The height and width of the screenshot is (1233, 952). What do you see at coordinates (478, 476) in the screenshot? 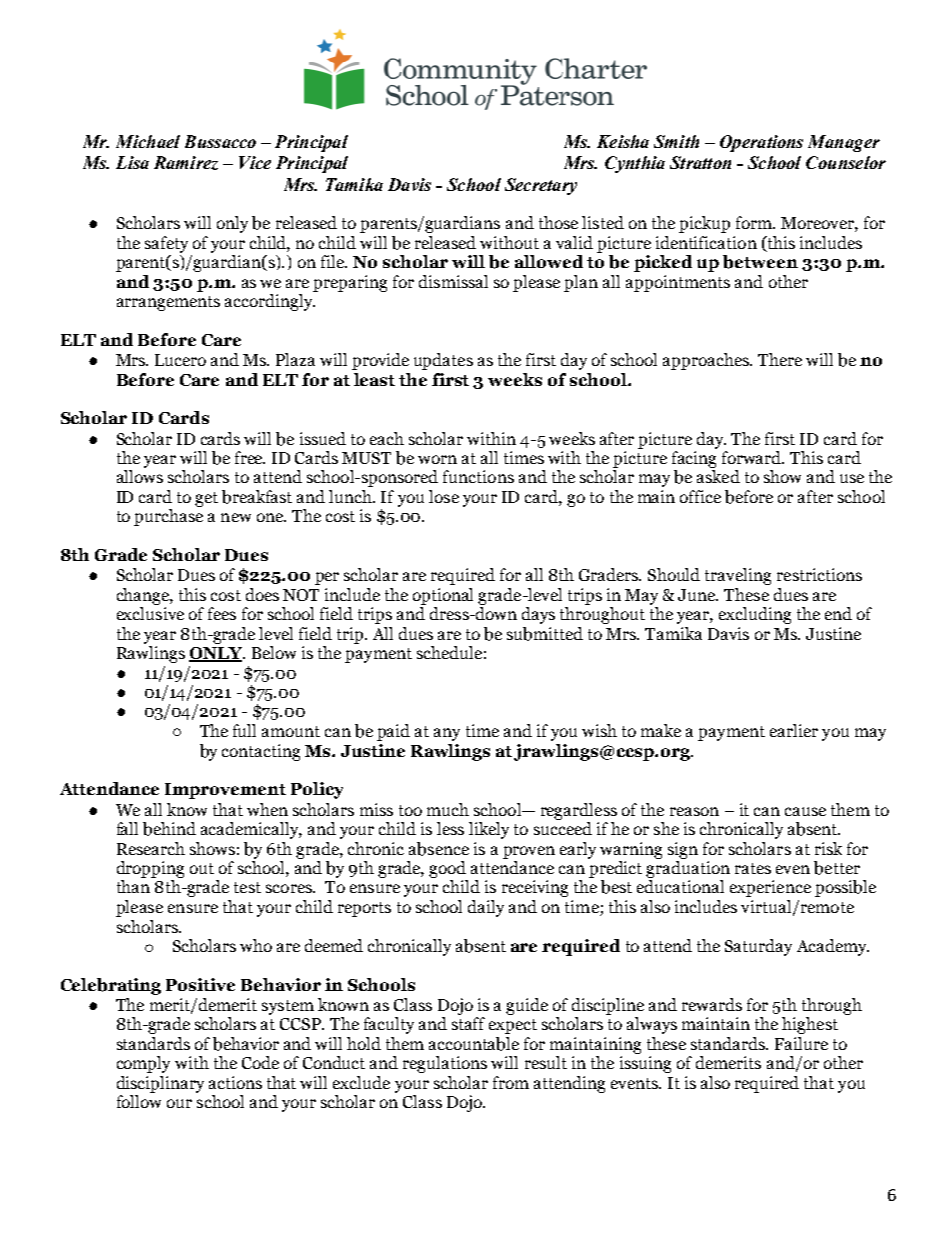
I see `functions` at bounding box center [478, 476].
